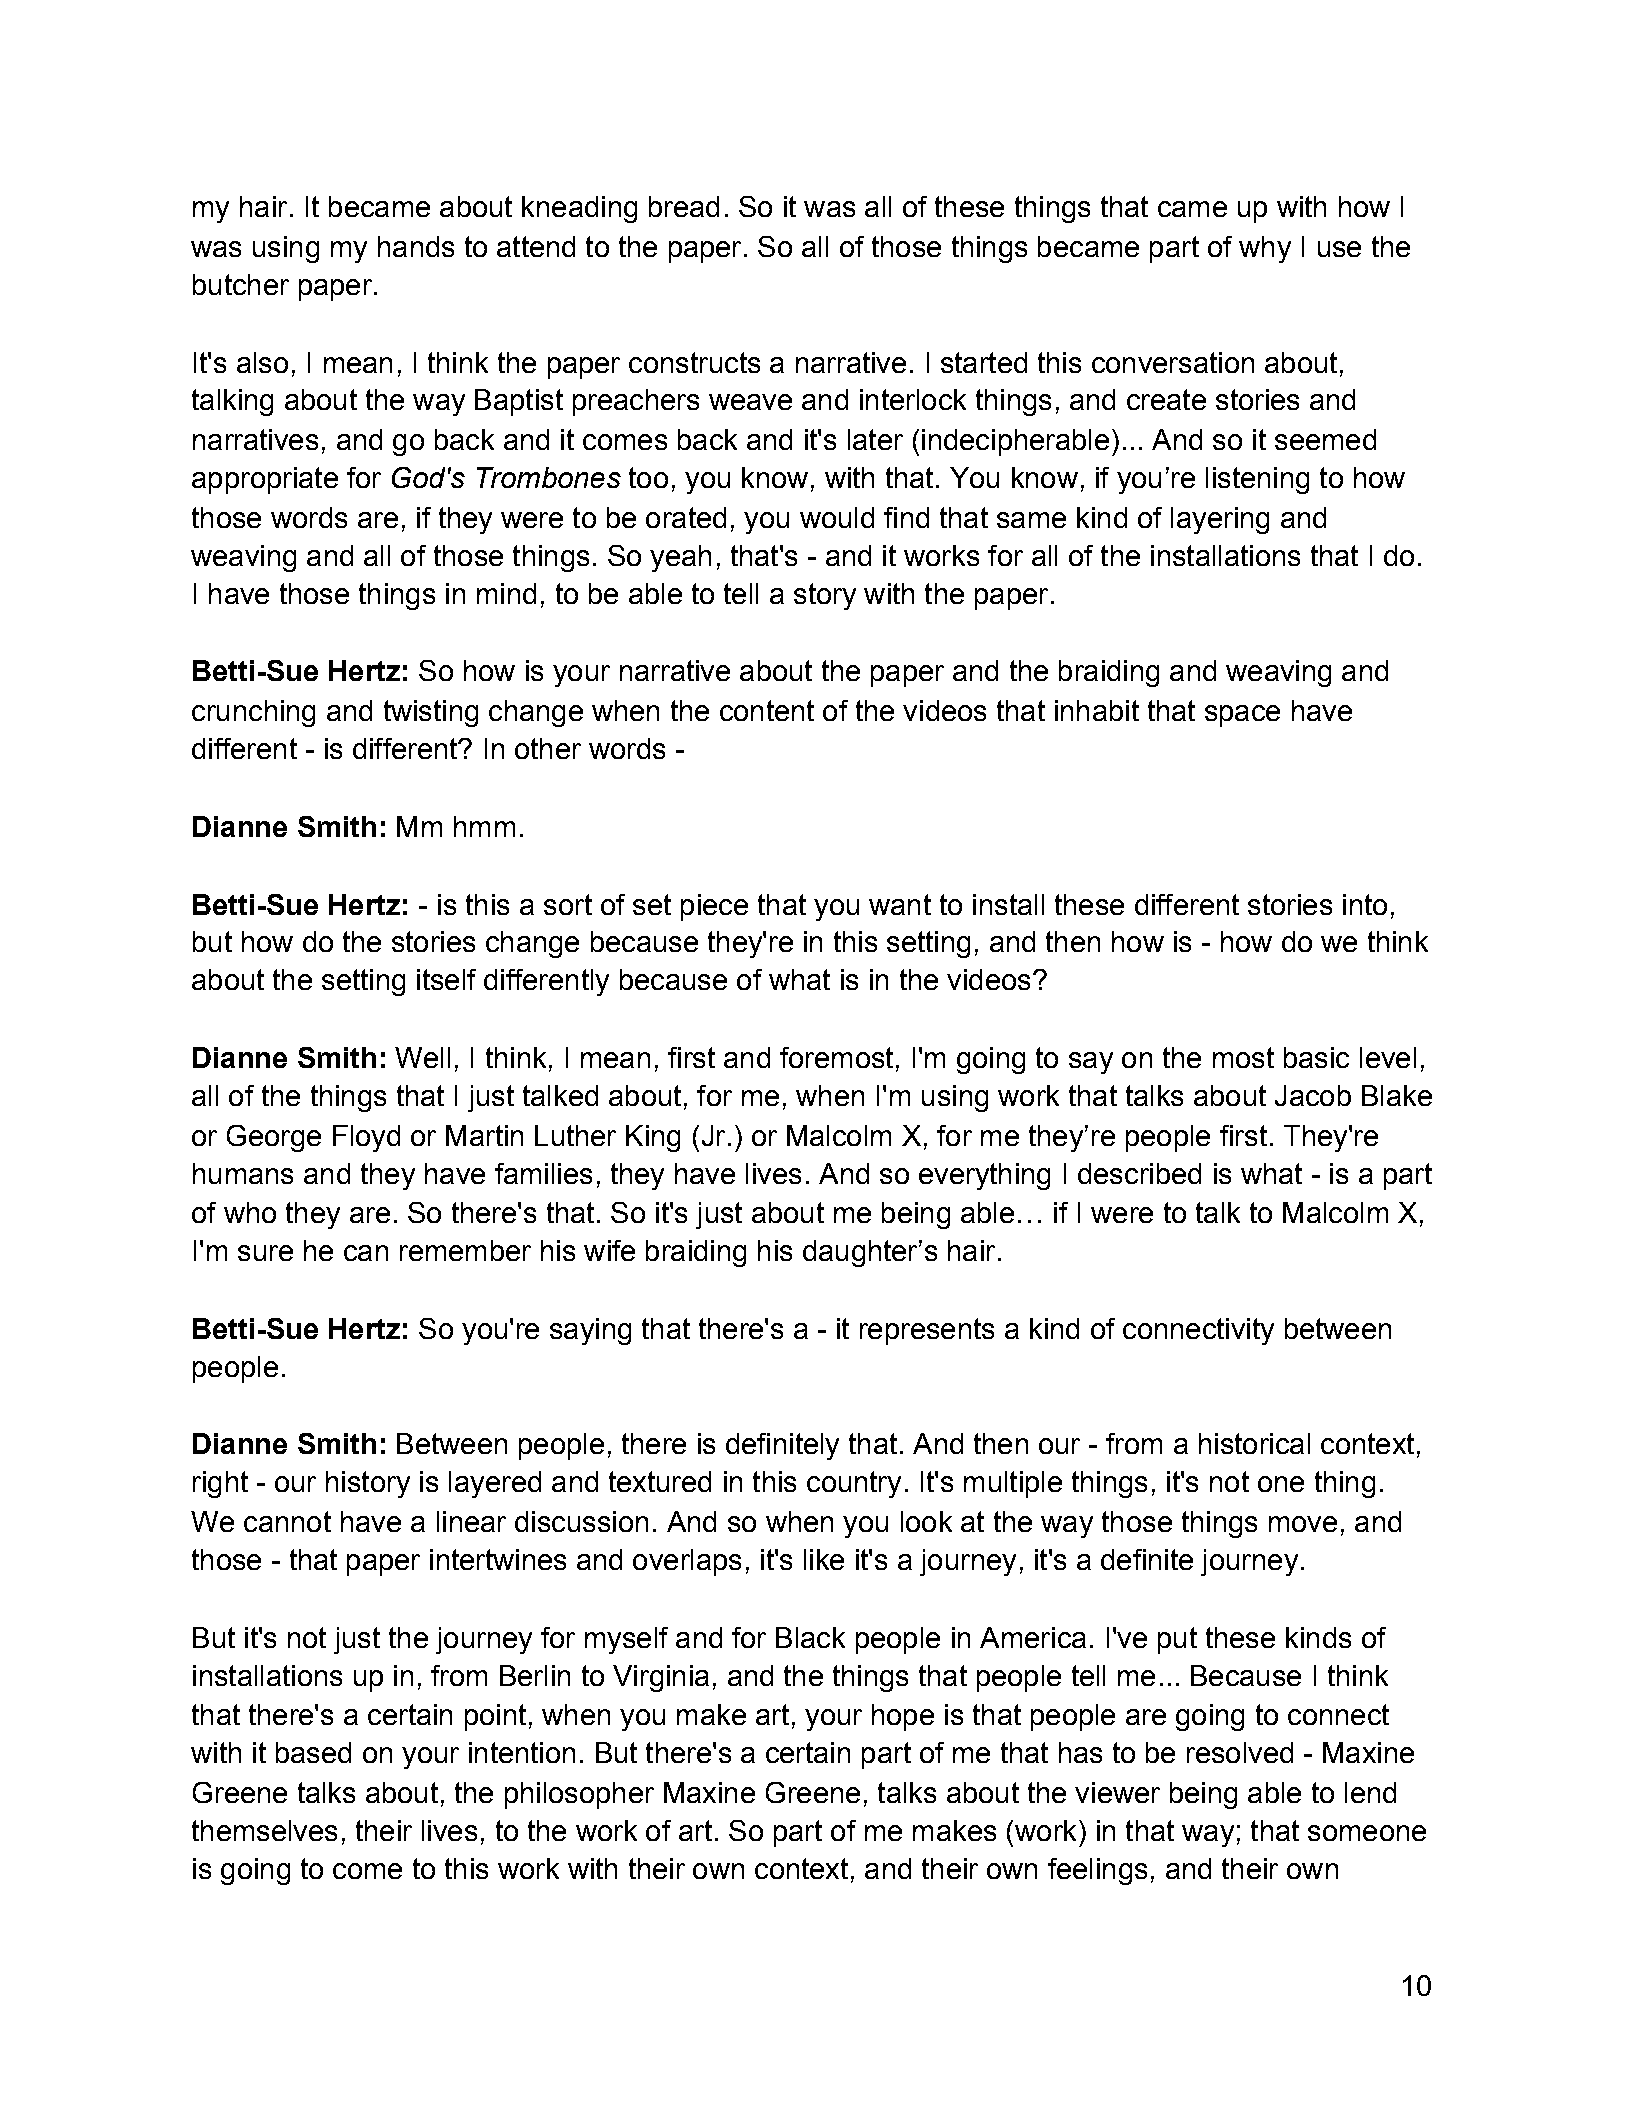  I want to click on hands, so click(416, 246).
